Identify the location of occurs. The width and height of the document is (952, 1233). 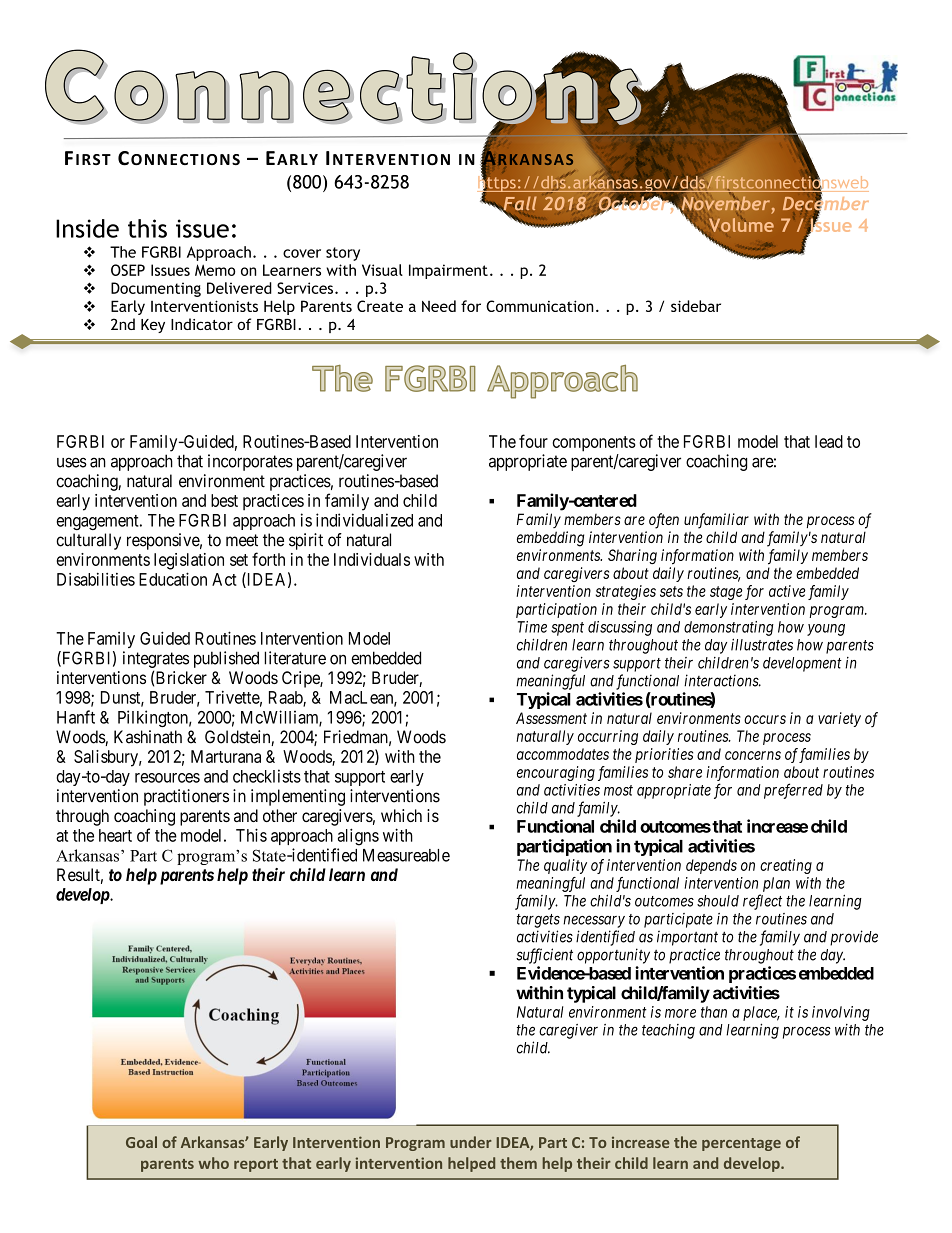
(765, 719).
